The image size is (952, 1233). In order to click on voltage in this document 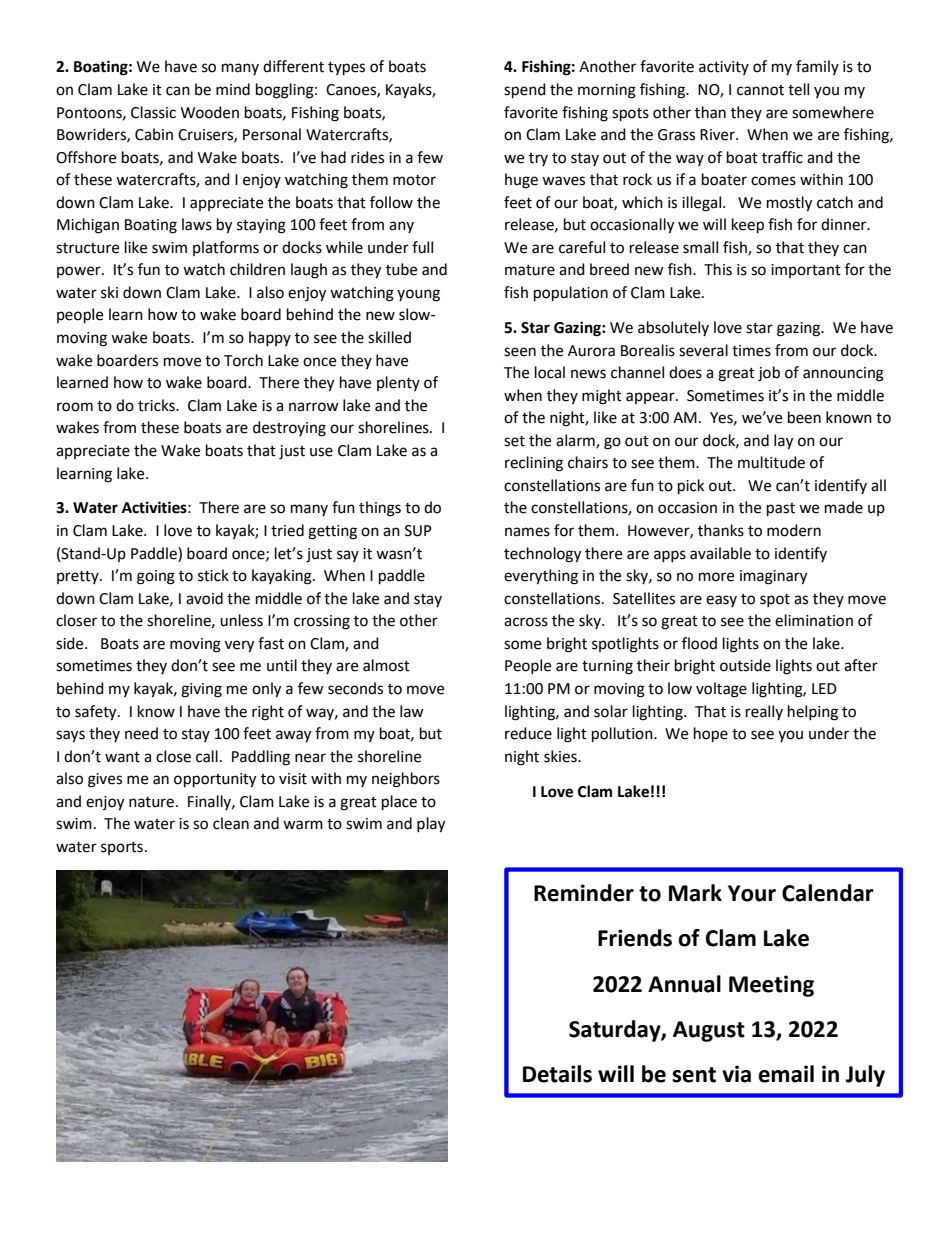, I will do `click(721, 690)`.
